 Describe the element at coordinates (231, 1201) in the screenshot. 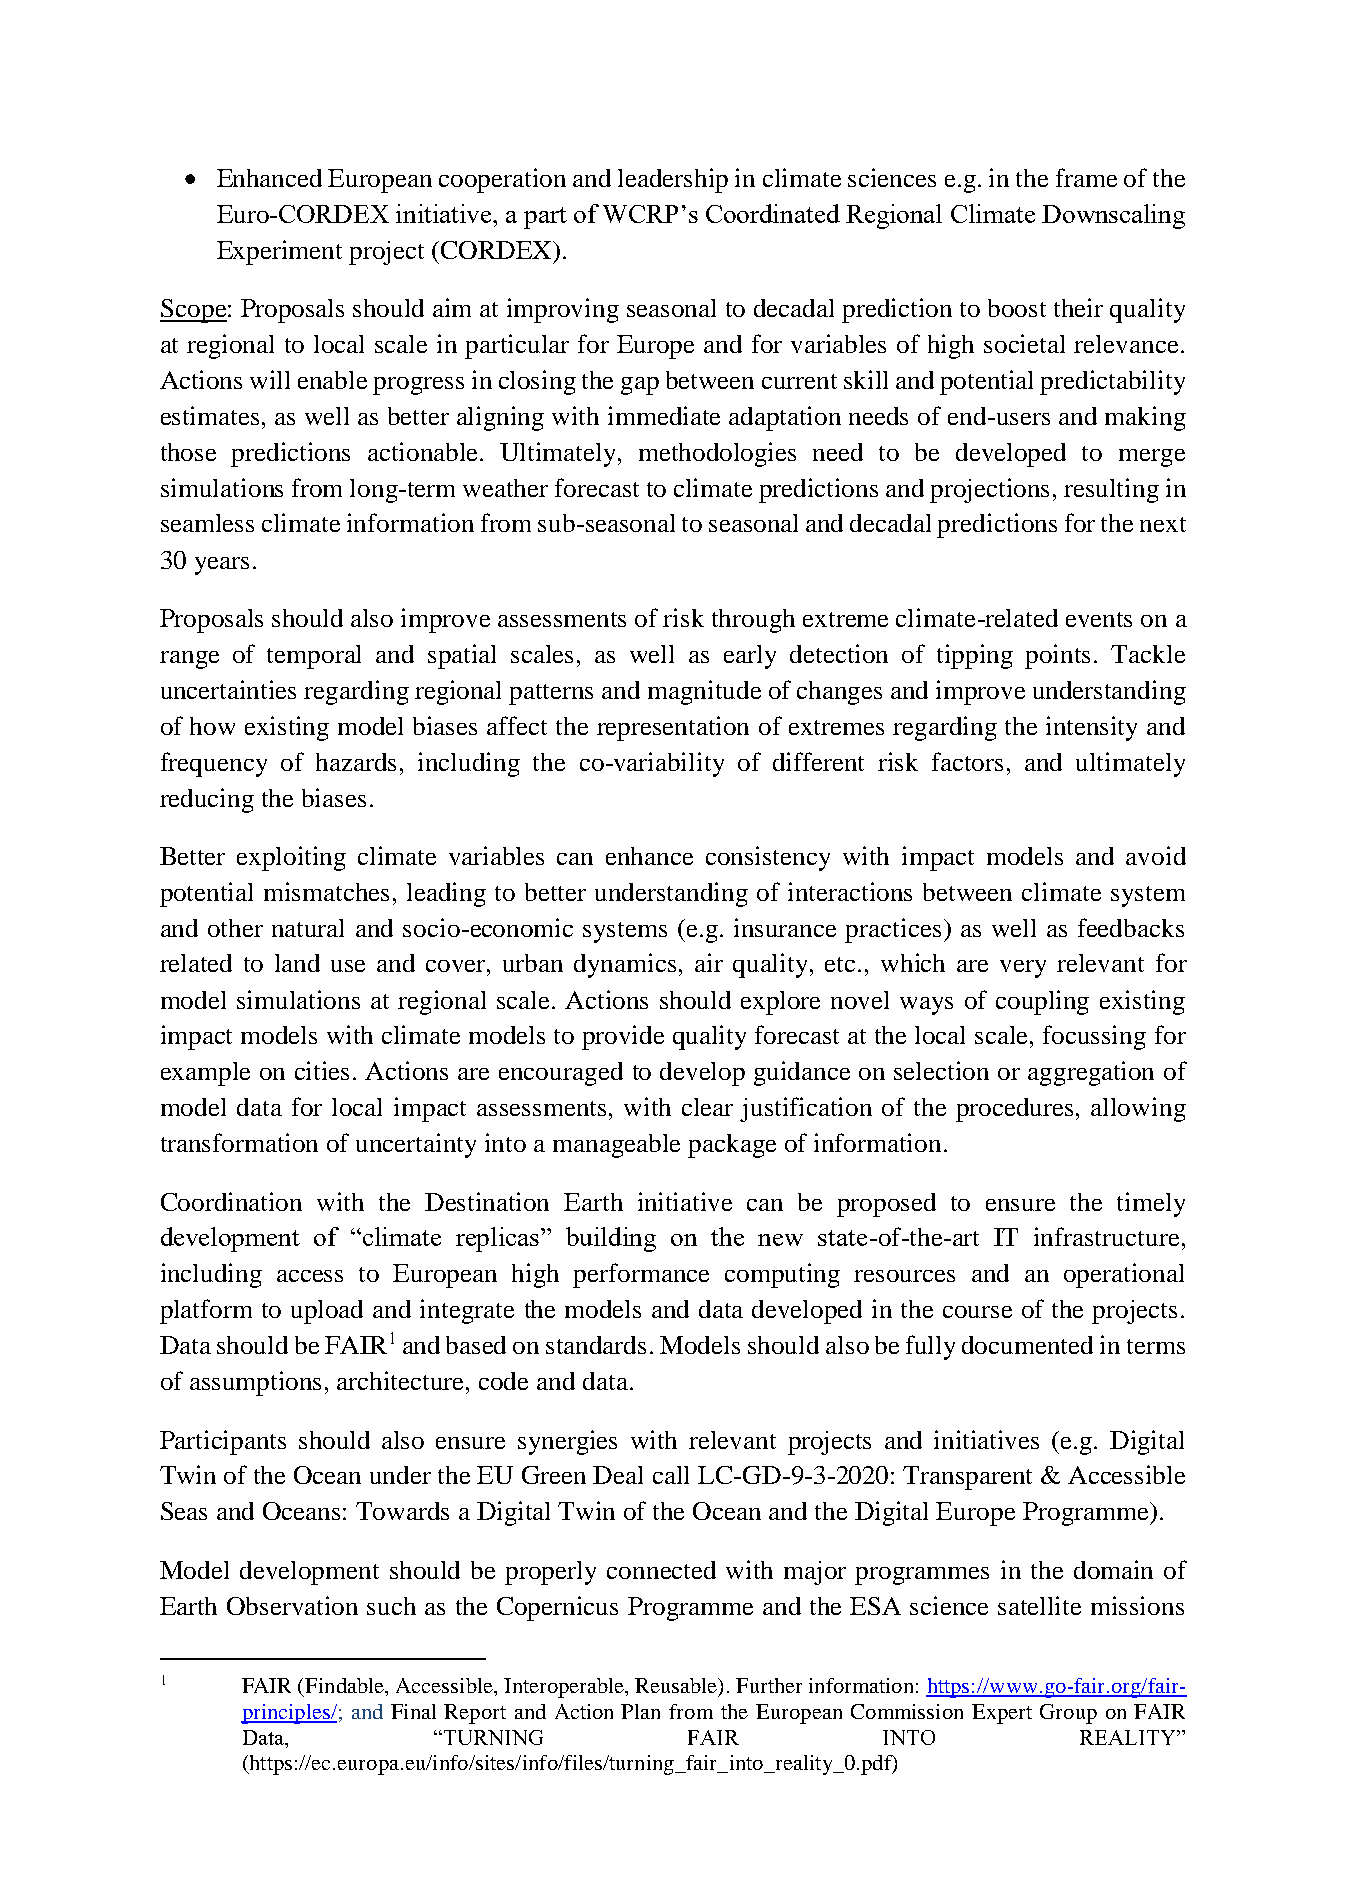

I see `Coordination` at that location.
